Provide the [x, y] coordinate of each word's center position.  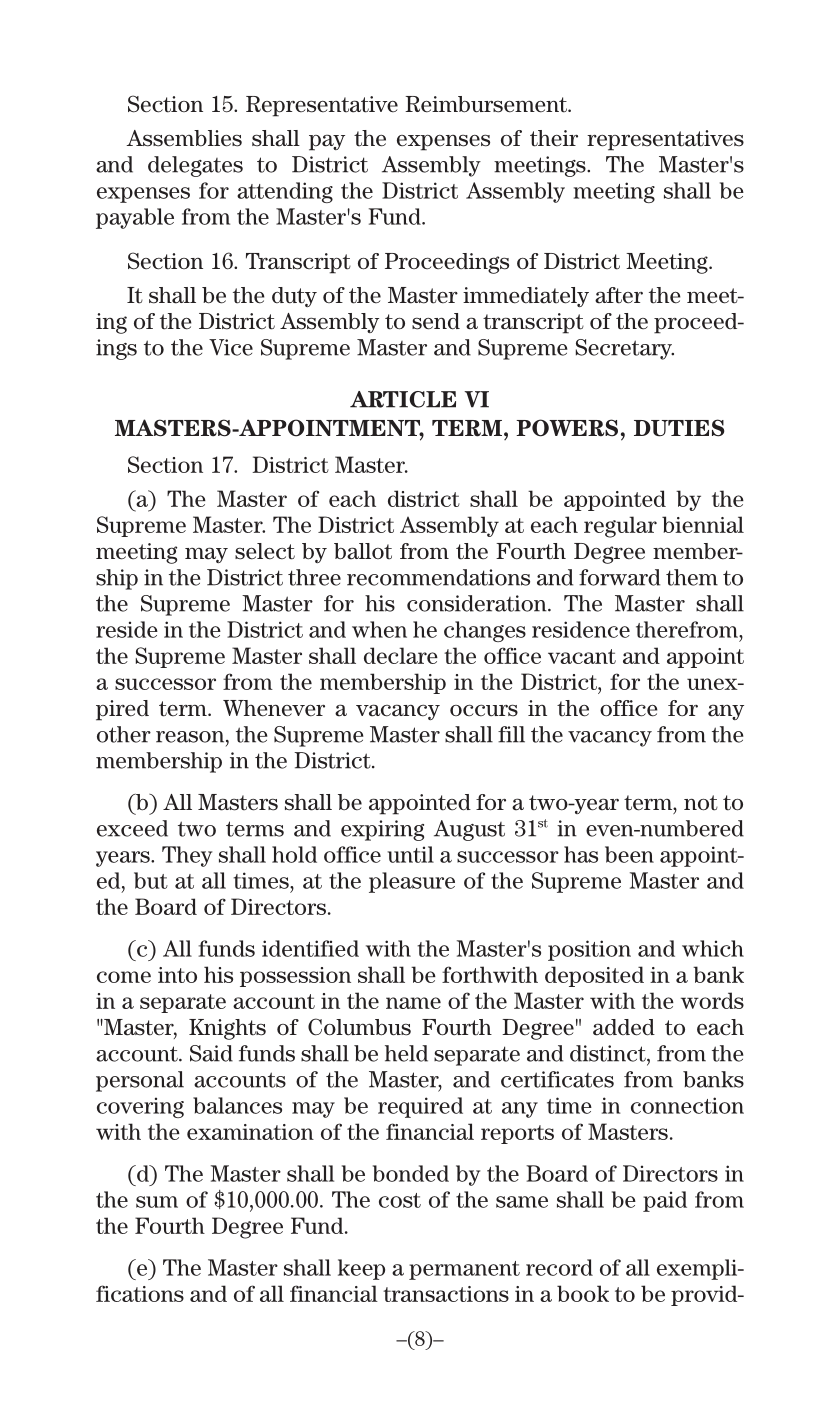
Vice [231, 347]
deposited [594, 976]
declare [401, 655]
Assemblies [184, 138]
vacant [582, 656]
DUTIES [679, 428]
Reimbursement [487, 104]
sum [157, 1202]
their [554, 138]
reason [191, 737]
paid [665, 1201]
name [413, 1003]
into [177, 975]
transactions [446, 1294]
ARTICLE [403, 399]
